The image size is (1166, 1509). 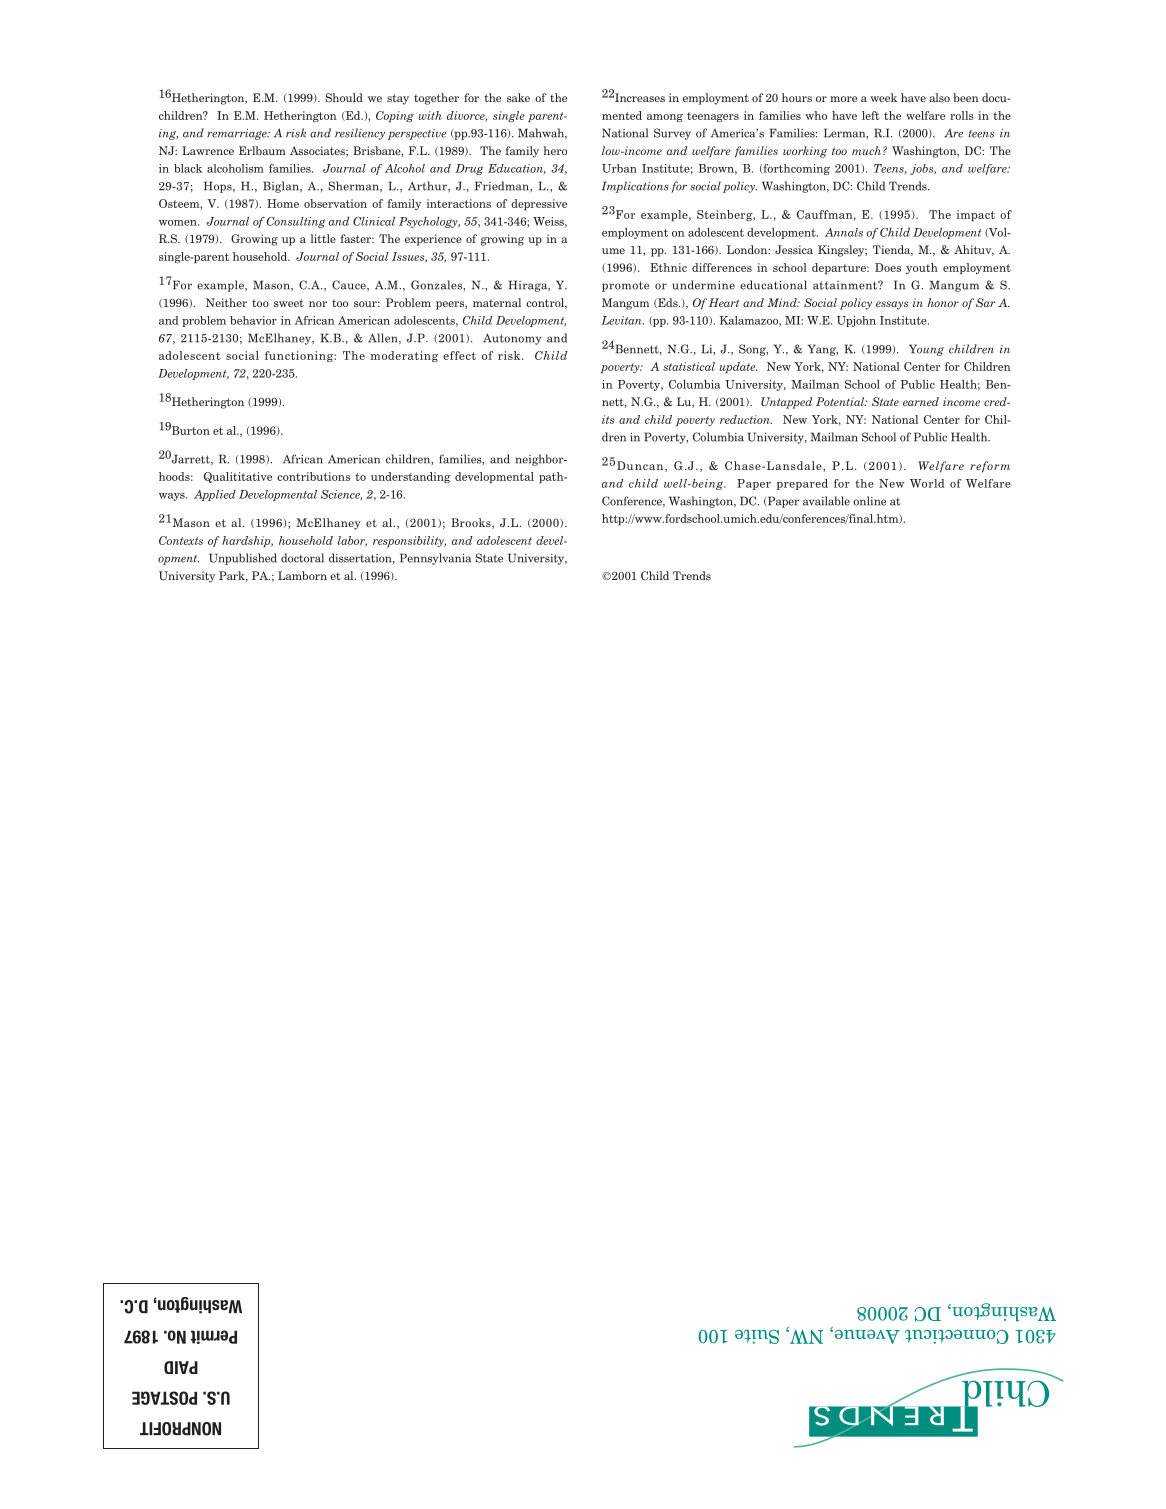 What do you see at coordinates (512, 339) in the image?
I see `Autonomy` at bounding box center [512, 339].
